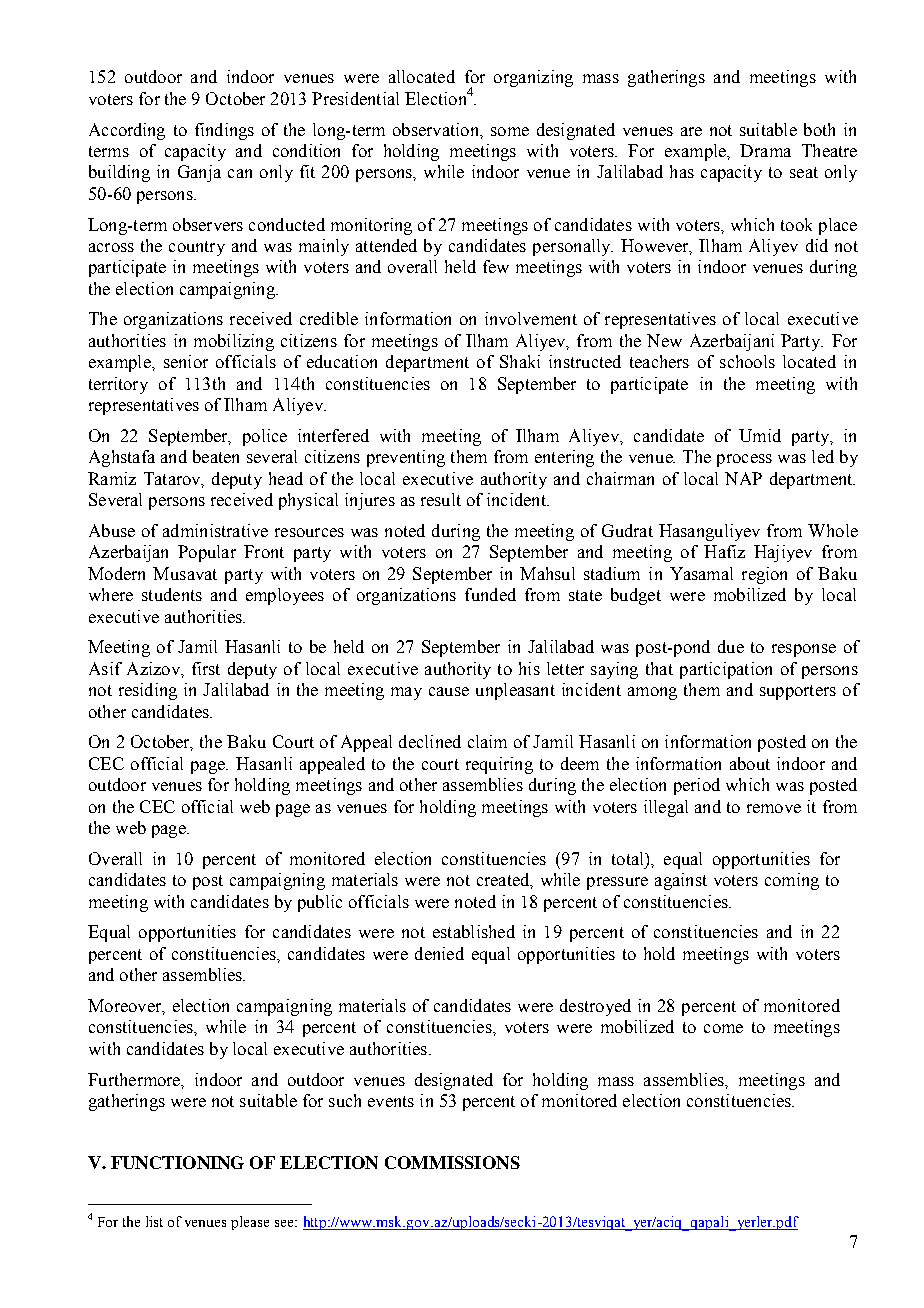 Image resolution: width=924 pixels, height=1308 pixels. Describe the element at coordinates (437, 129) in the screenshot. I see `observation` at that location.
